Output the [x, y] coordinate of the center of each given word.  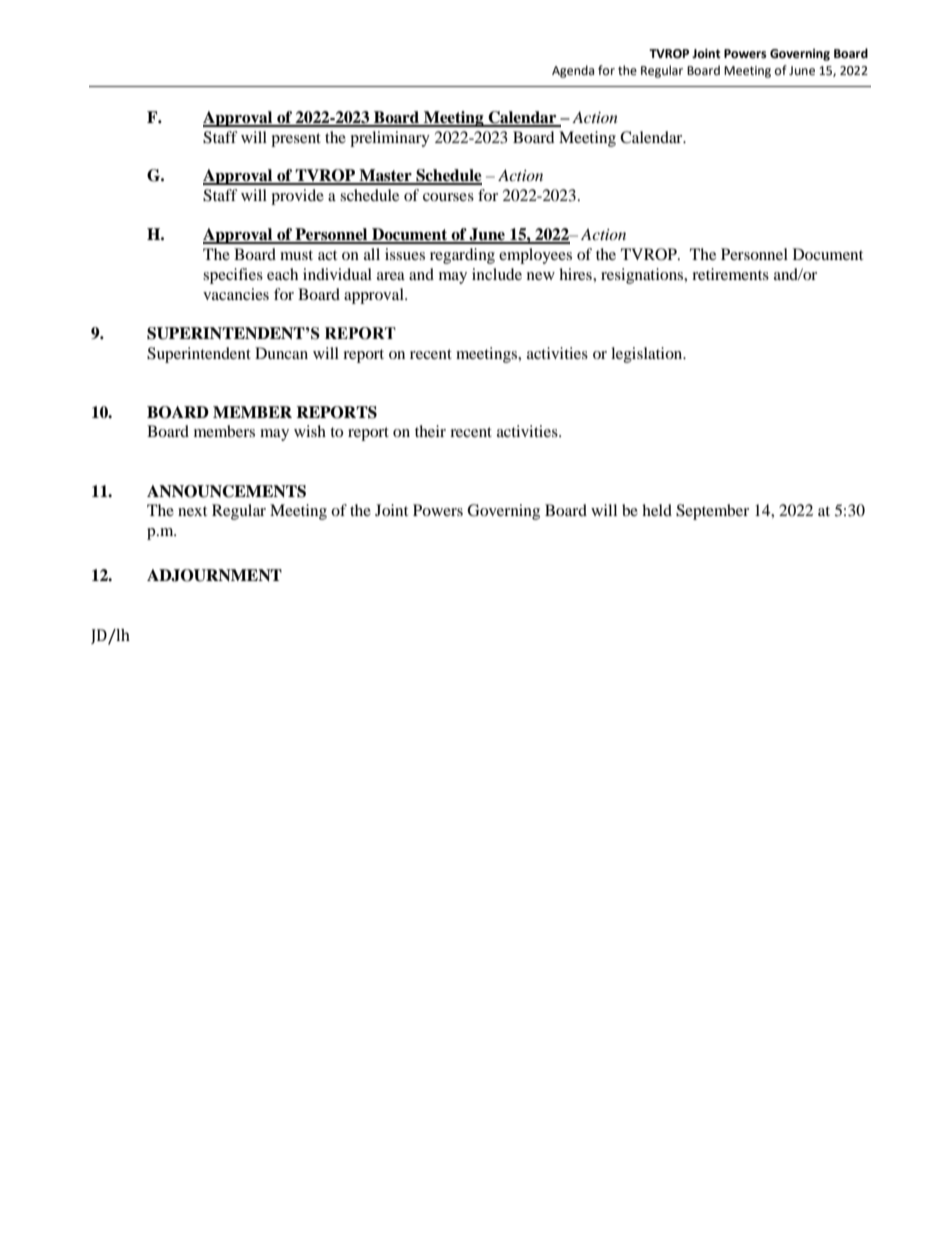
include [497, 274]
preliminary [390, 139]
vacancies [236, 294]
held [657, 510]
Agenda [573, 71]
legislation [648, 355]
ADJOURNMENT [214, 575]
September [712, 512]
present [296, 140]
